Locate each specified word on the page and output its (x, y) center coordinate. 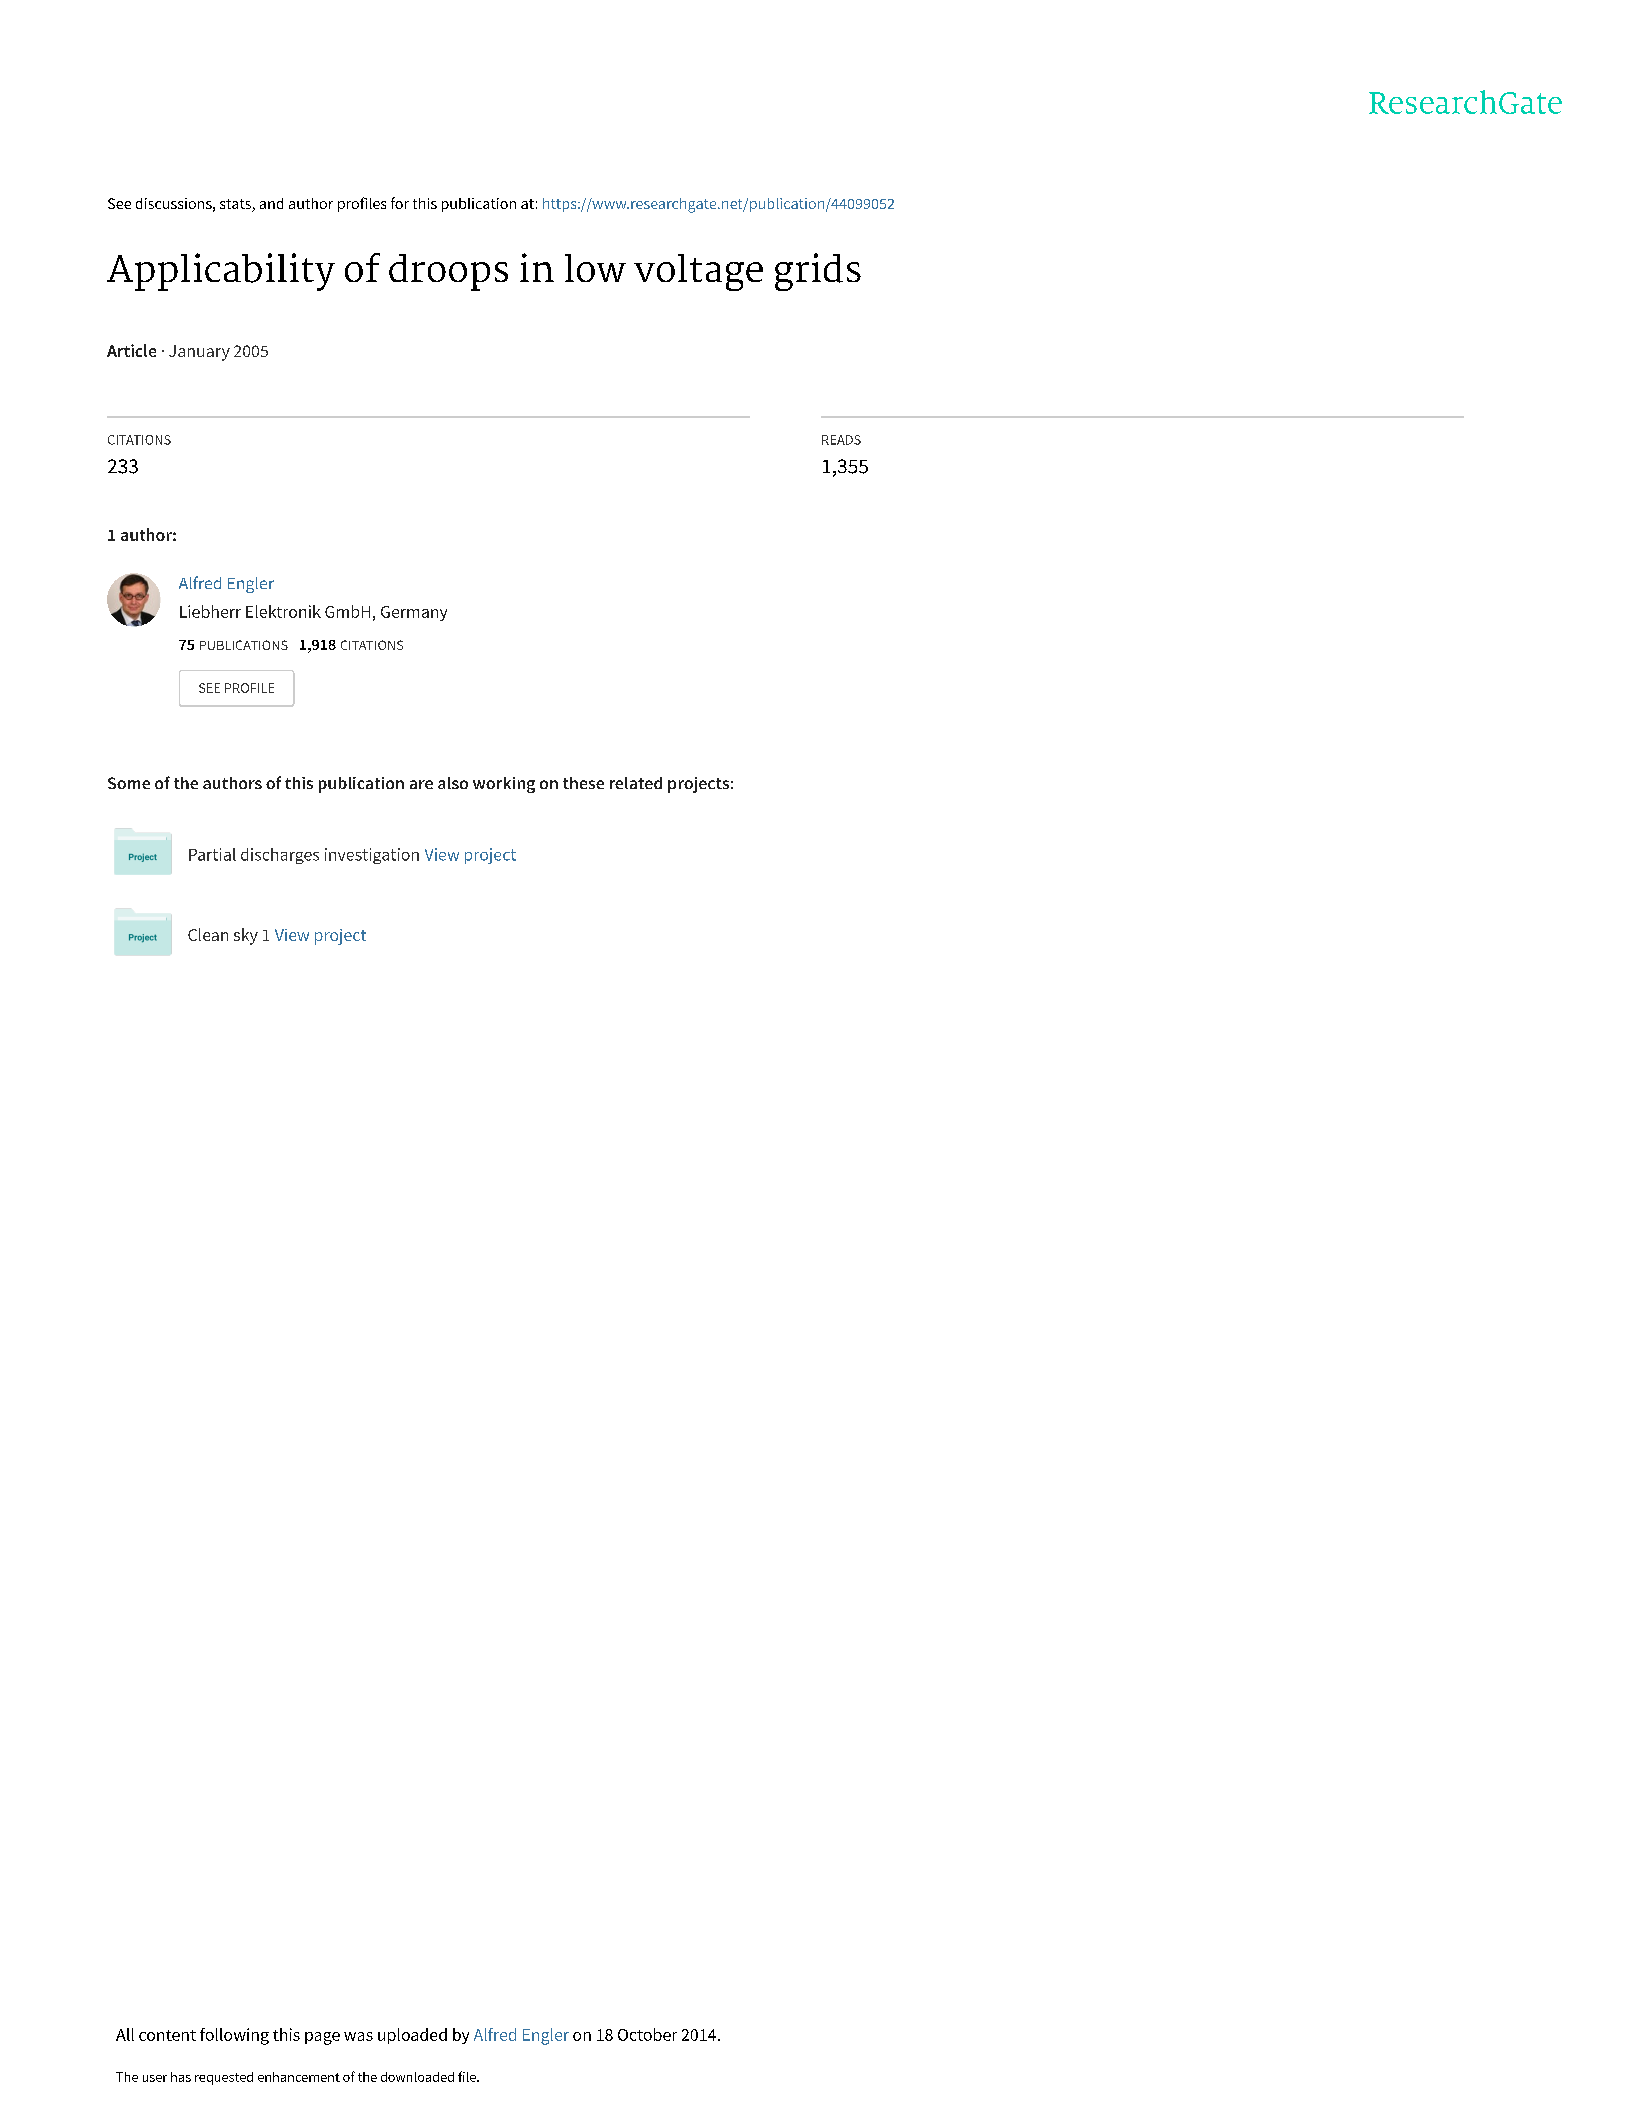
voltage (698, 272)
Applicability (221, 272)
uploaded (412, 2036)
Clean (208, 934)
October (647, 2034)
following (234, 2036)
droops (448, 272)
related (636, 783)
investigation (372, 856)
